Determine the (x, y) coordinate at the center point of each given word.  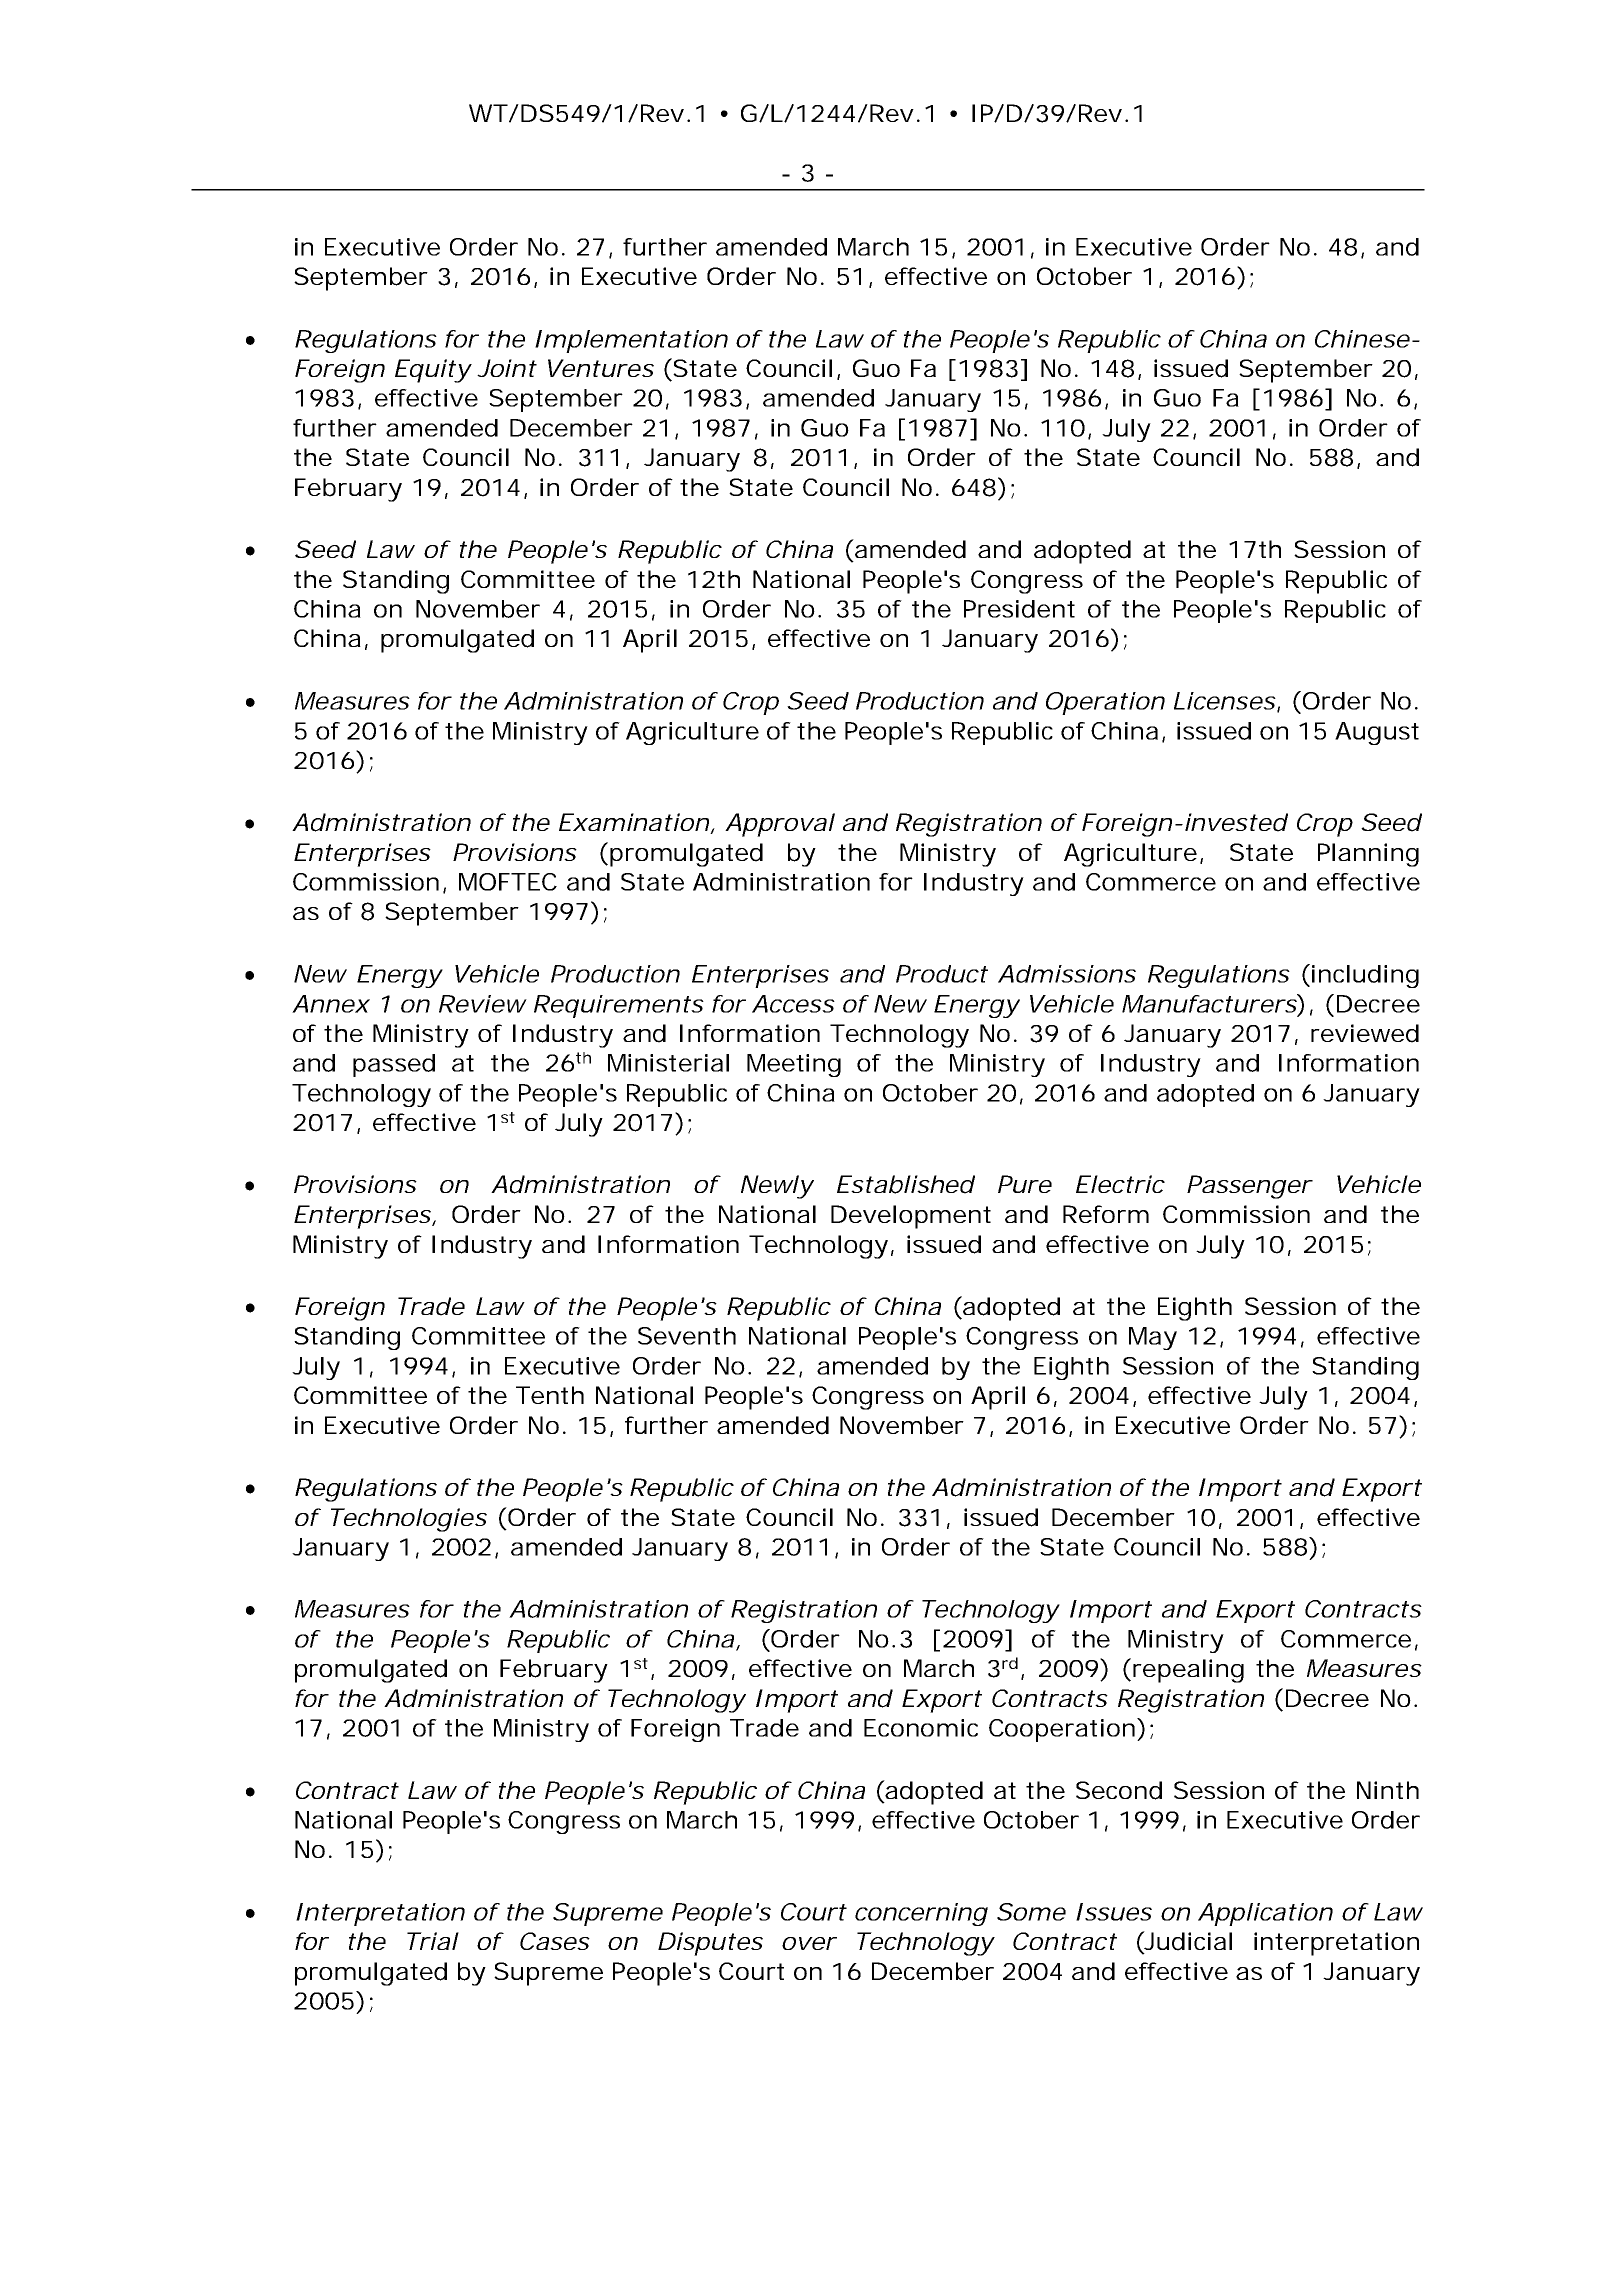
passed (394, 1065)
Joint (507, 368)
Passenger (1250, 1187)
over (809, 1943)
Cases (555, 1941)
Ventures (601, 368)
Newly (777, 1187)
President (1019, 609)
